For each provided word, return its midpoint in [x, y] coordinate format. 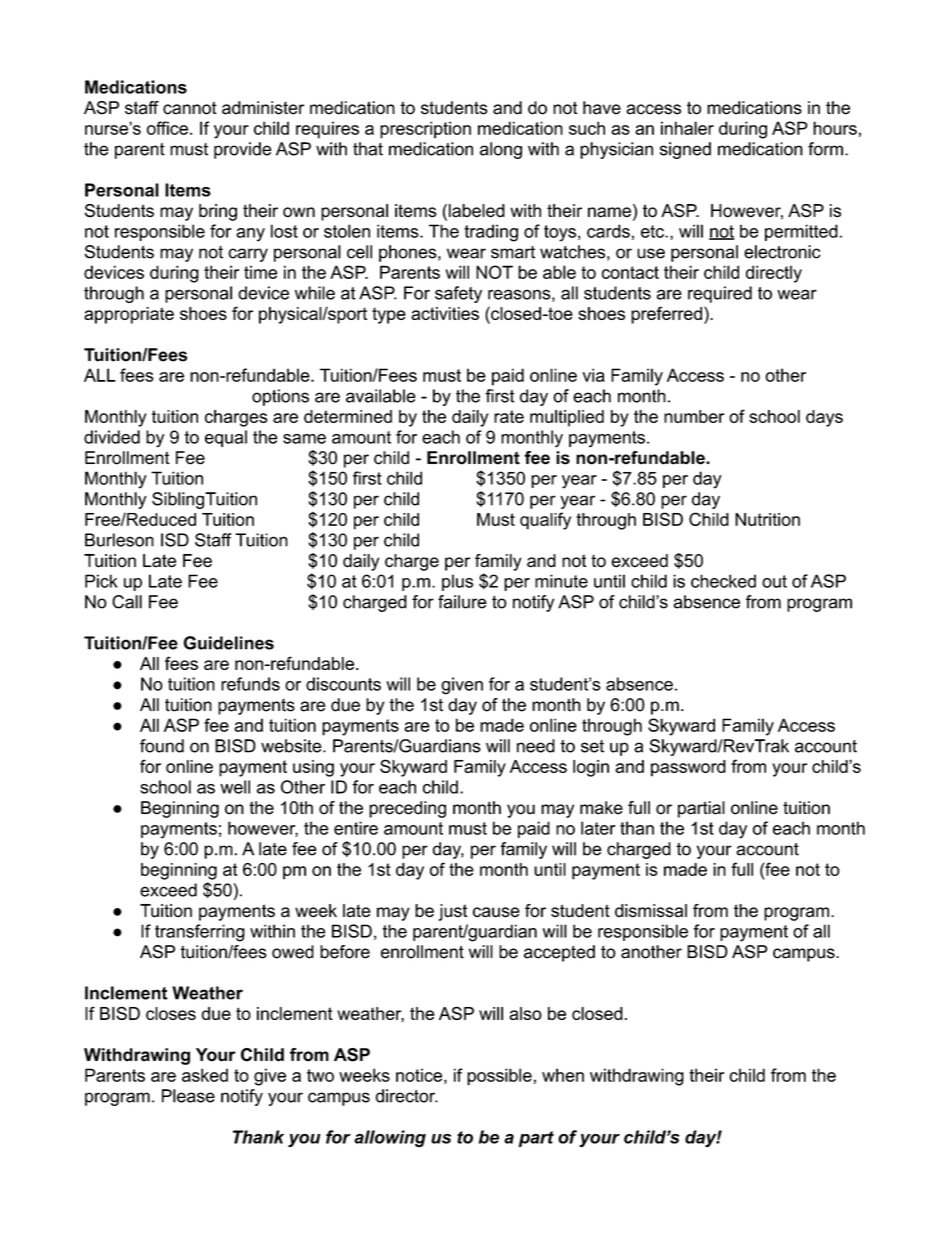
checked [723, 581]
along [501, 150]
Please [188, 1096]
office [167, 128]
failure [462, 602]
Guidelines [228, 643]
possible [499, 1077]
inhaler [687, 128]
